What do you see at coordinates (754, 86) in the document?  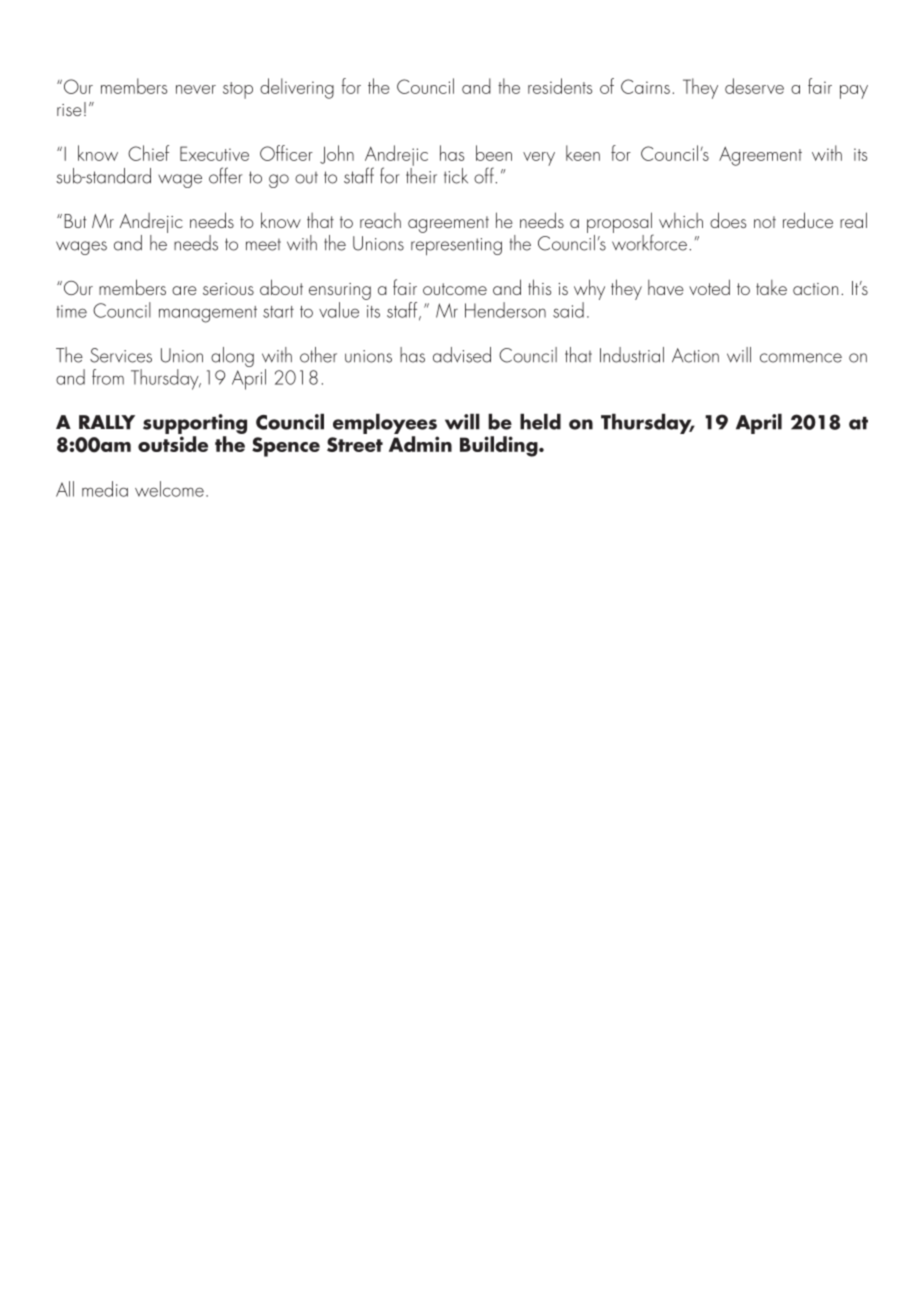 I see `deserve` at bounding box center [754, 86].
